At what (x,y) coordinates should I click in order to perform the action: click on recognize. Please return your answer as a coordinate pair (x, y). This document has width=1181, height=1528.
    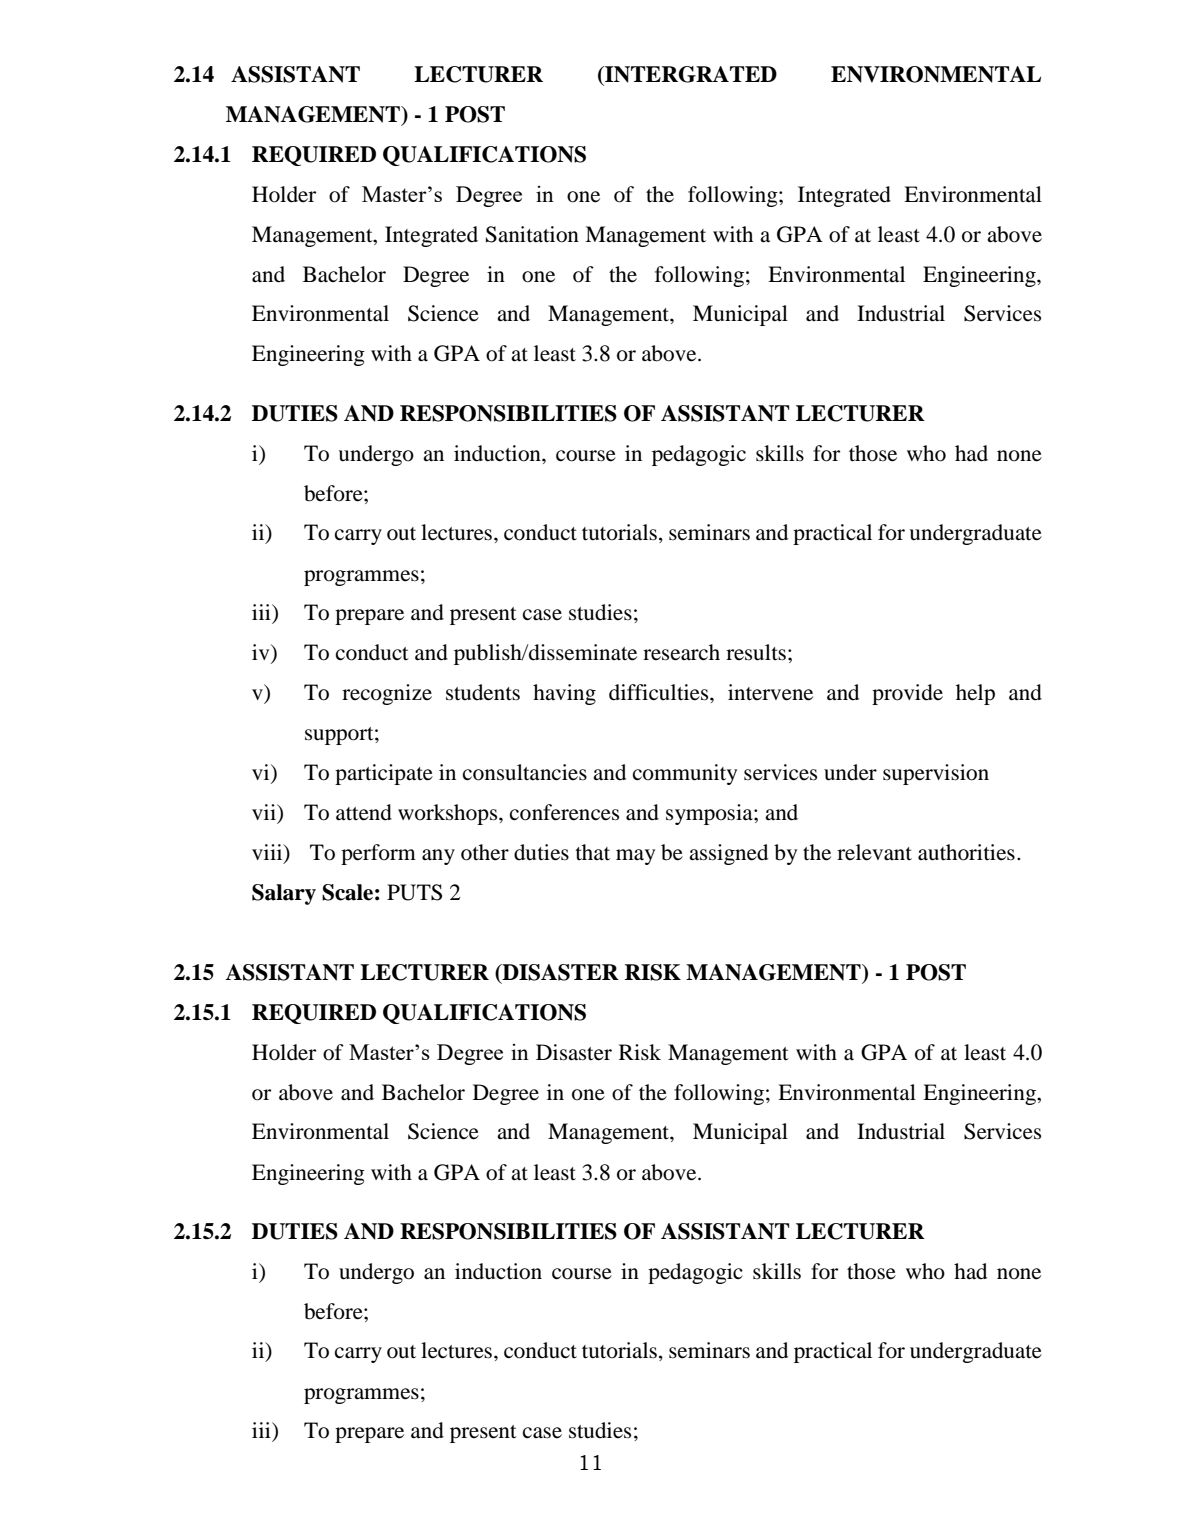
    Looking at the image, I should click on (387, 694).
